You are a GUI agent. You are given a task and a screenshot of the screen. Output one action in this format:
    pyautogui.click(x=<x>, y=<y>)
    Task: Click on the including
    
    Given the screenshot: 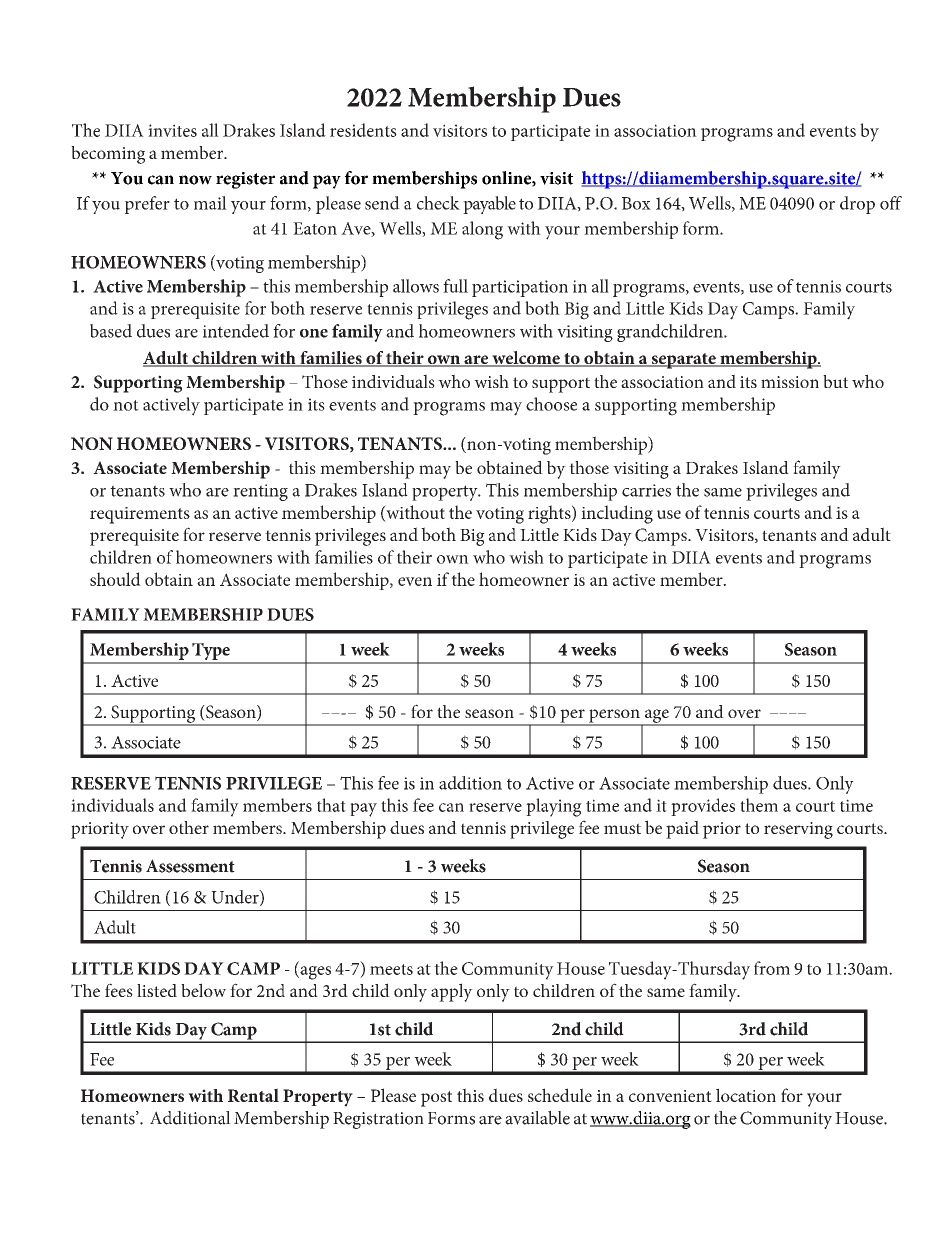 What is the action you would take?
    pyautogui.click(x=617, y=514)
